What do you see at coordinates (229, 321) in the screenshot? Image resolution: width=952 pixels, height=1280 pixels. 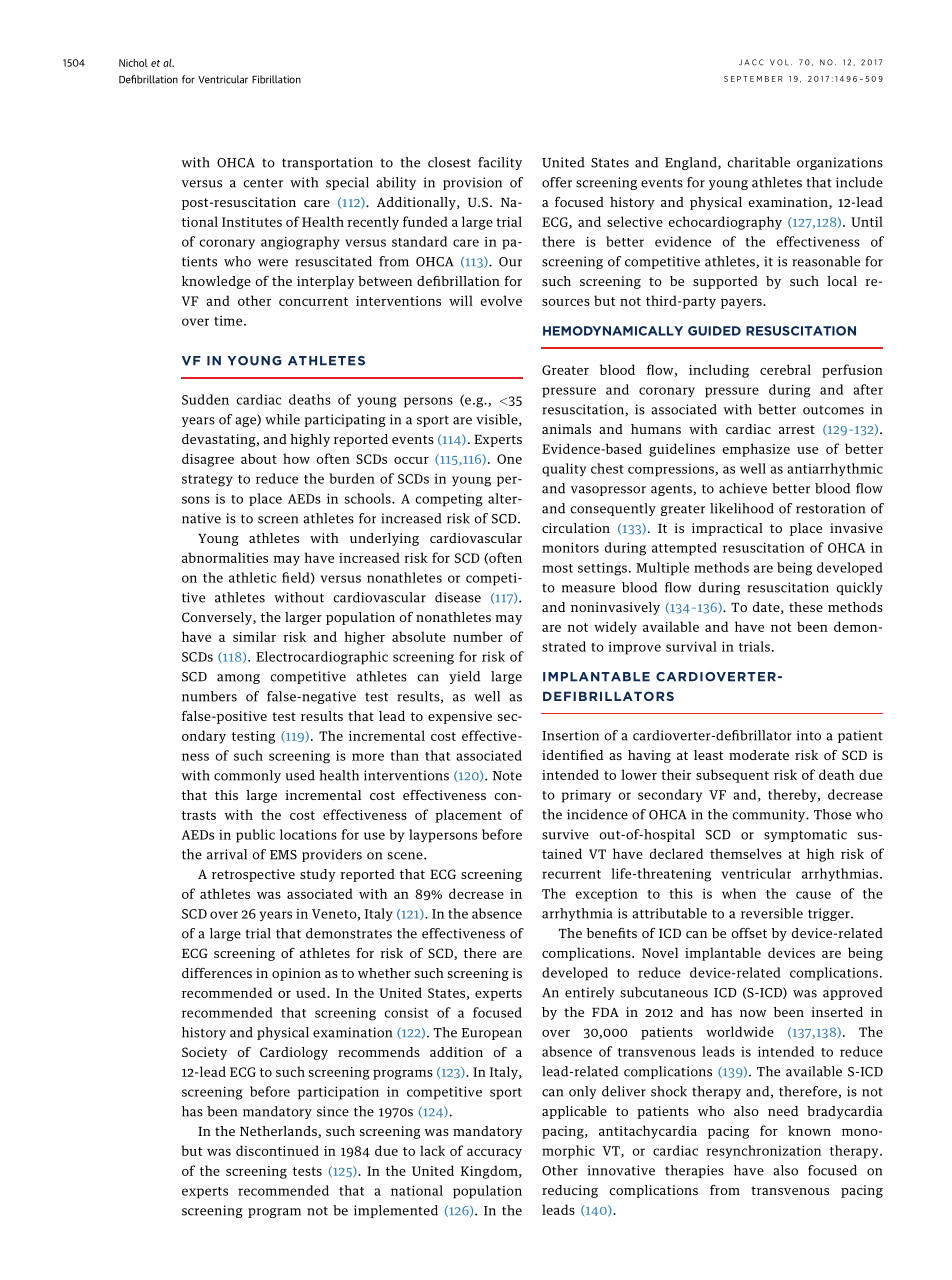 I see `time` at bounding box center [229, 321].
